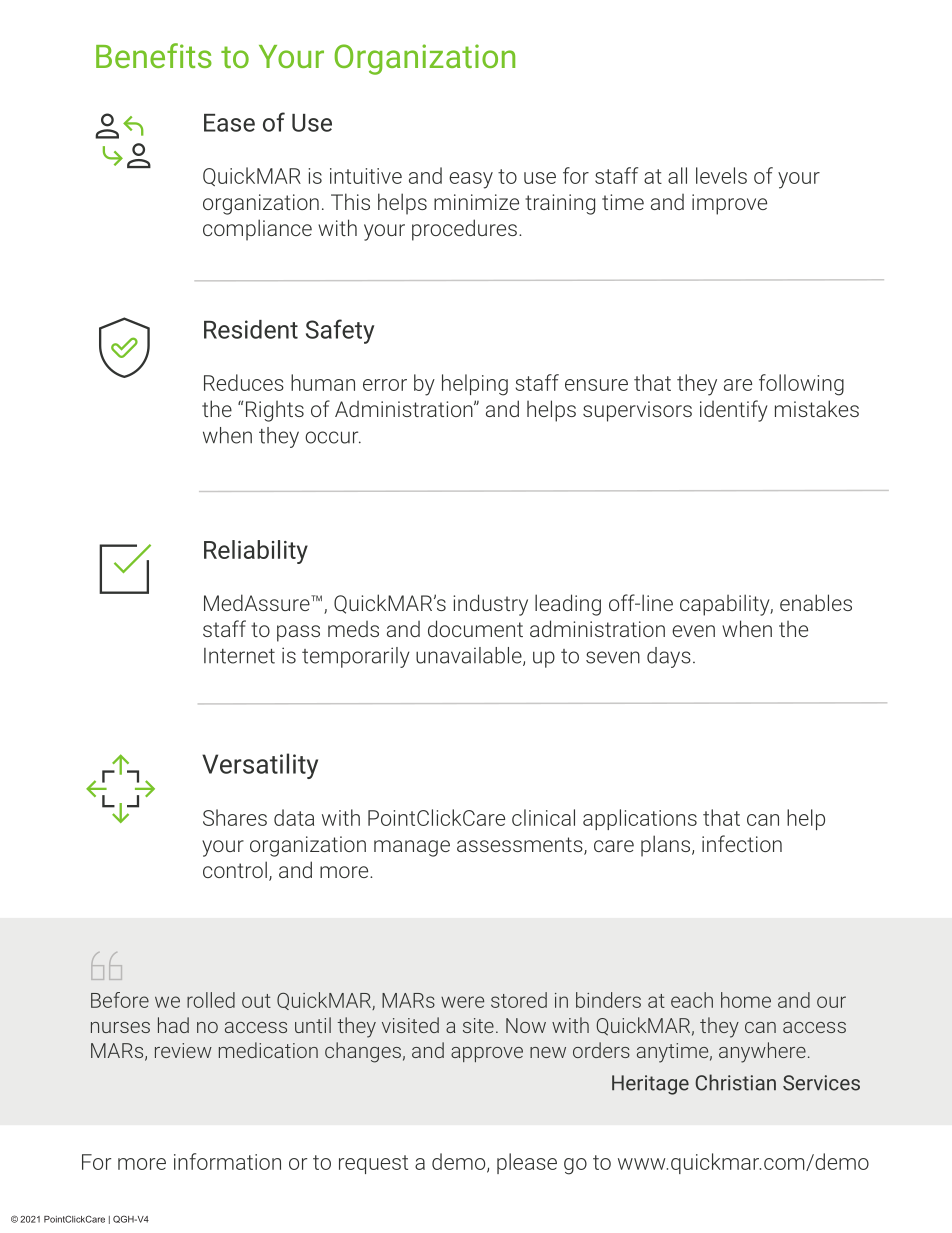  Describe the element at coordinates (471, 180) in the screenshot. I see `easy` at that location.
